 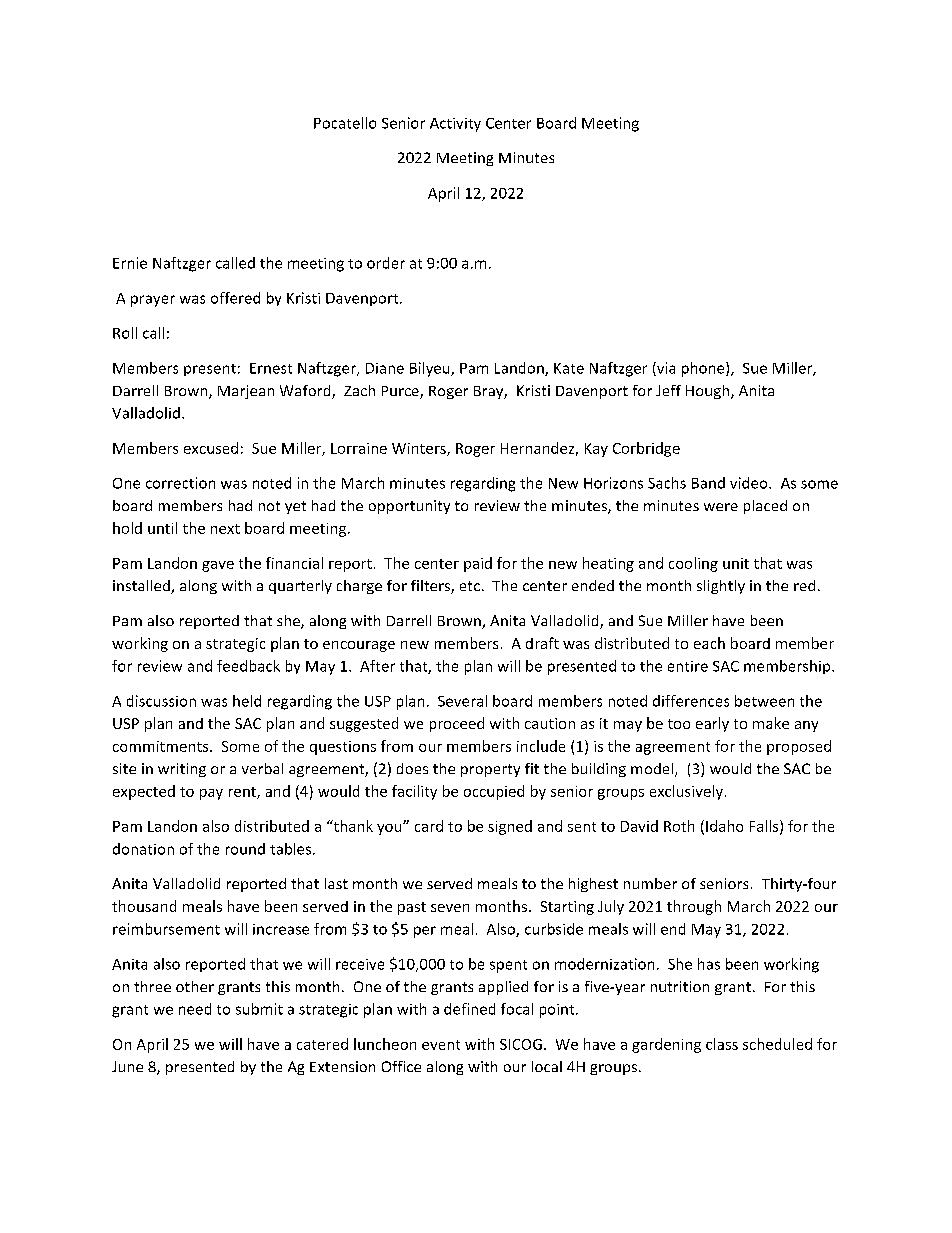 What do you see at coordinates (247, 701) in the screenshot?
I see `held` at bounding box center [247, 701].
